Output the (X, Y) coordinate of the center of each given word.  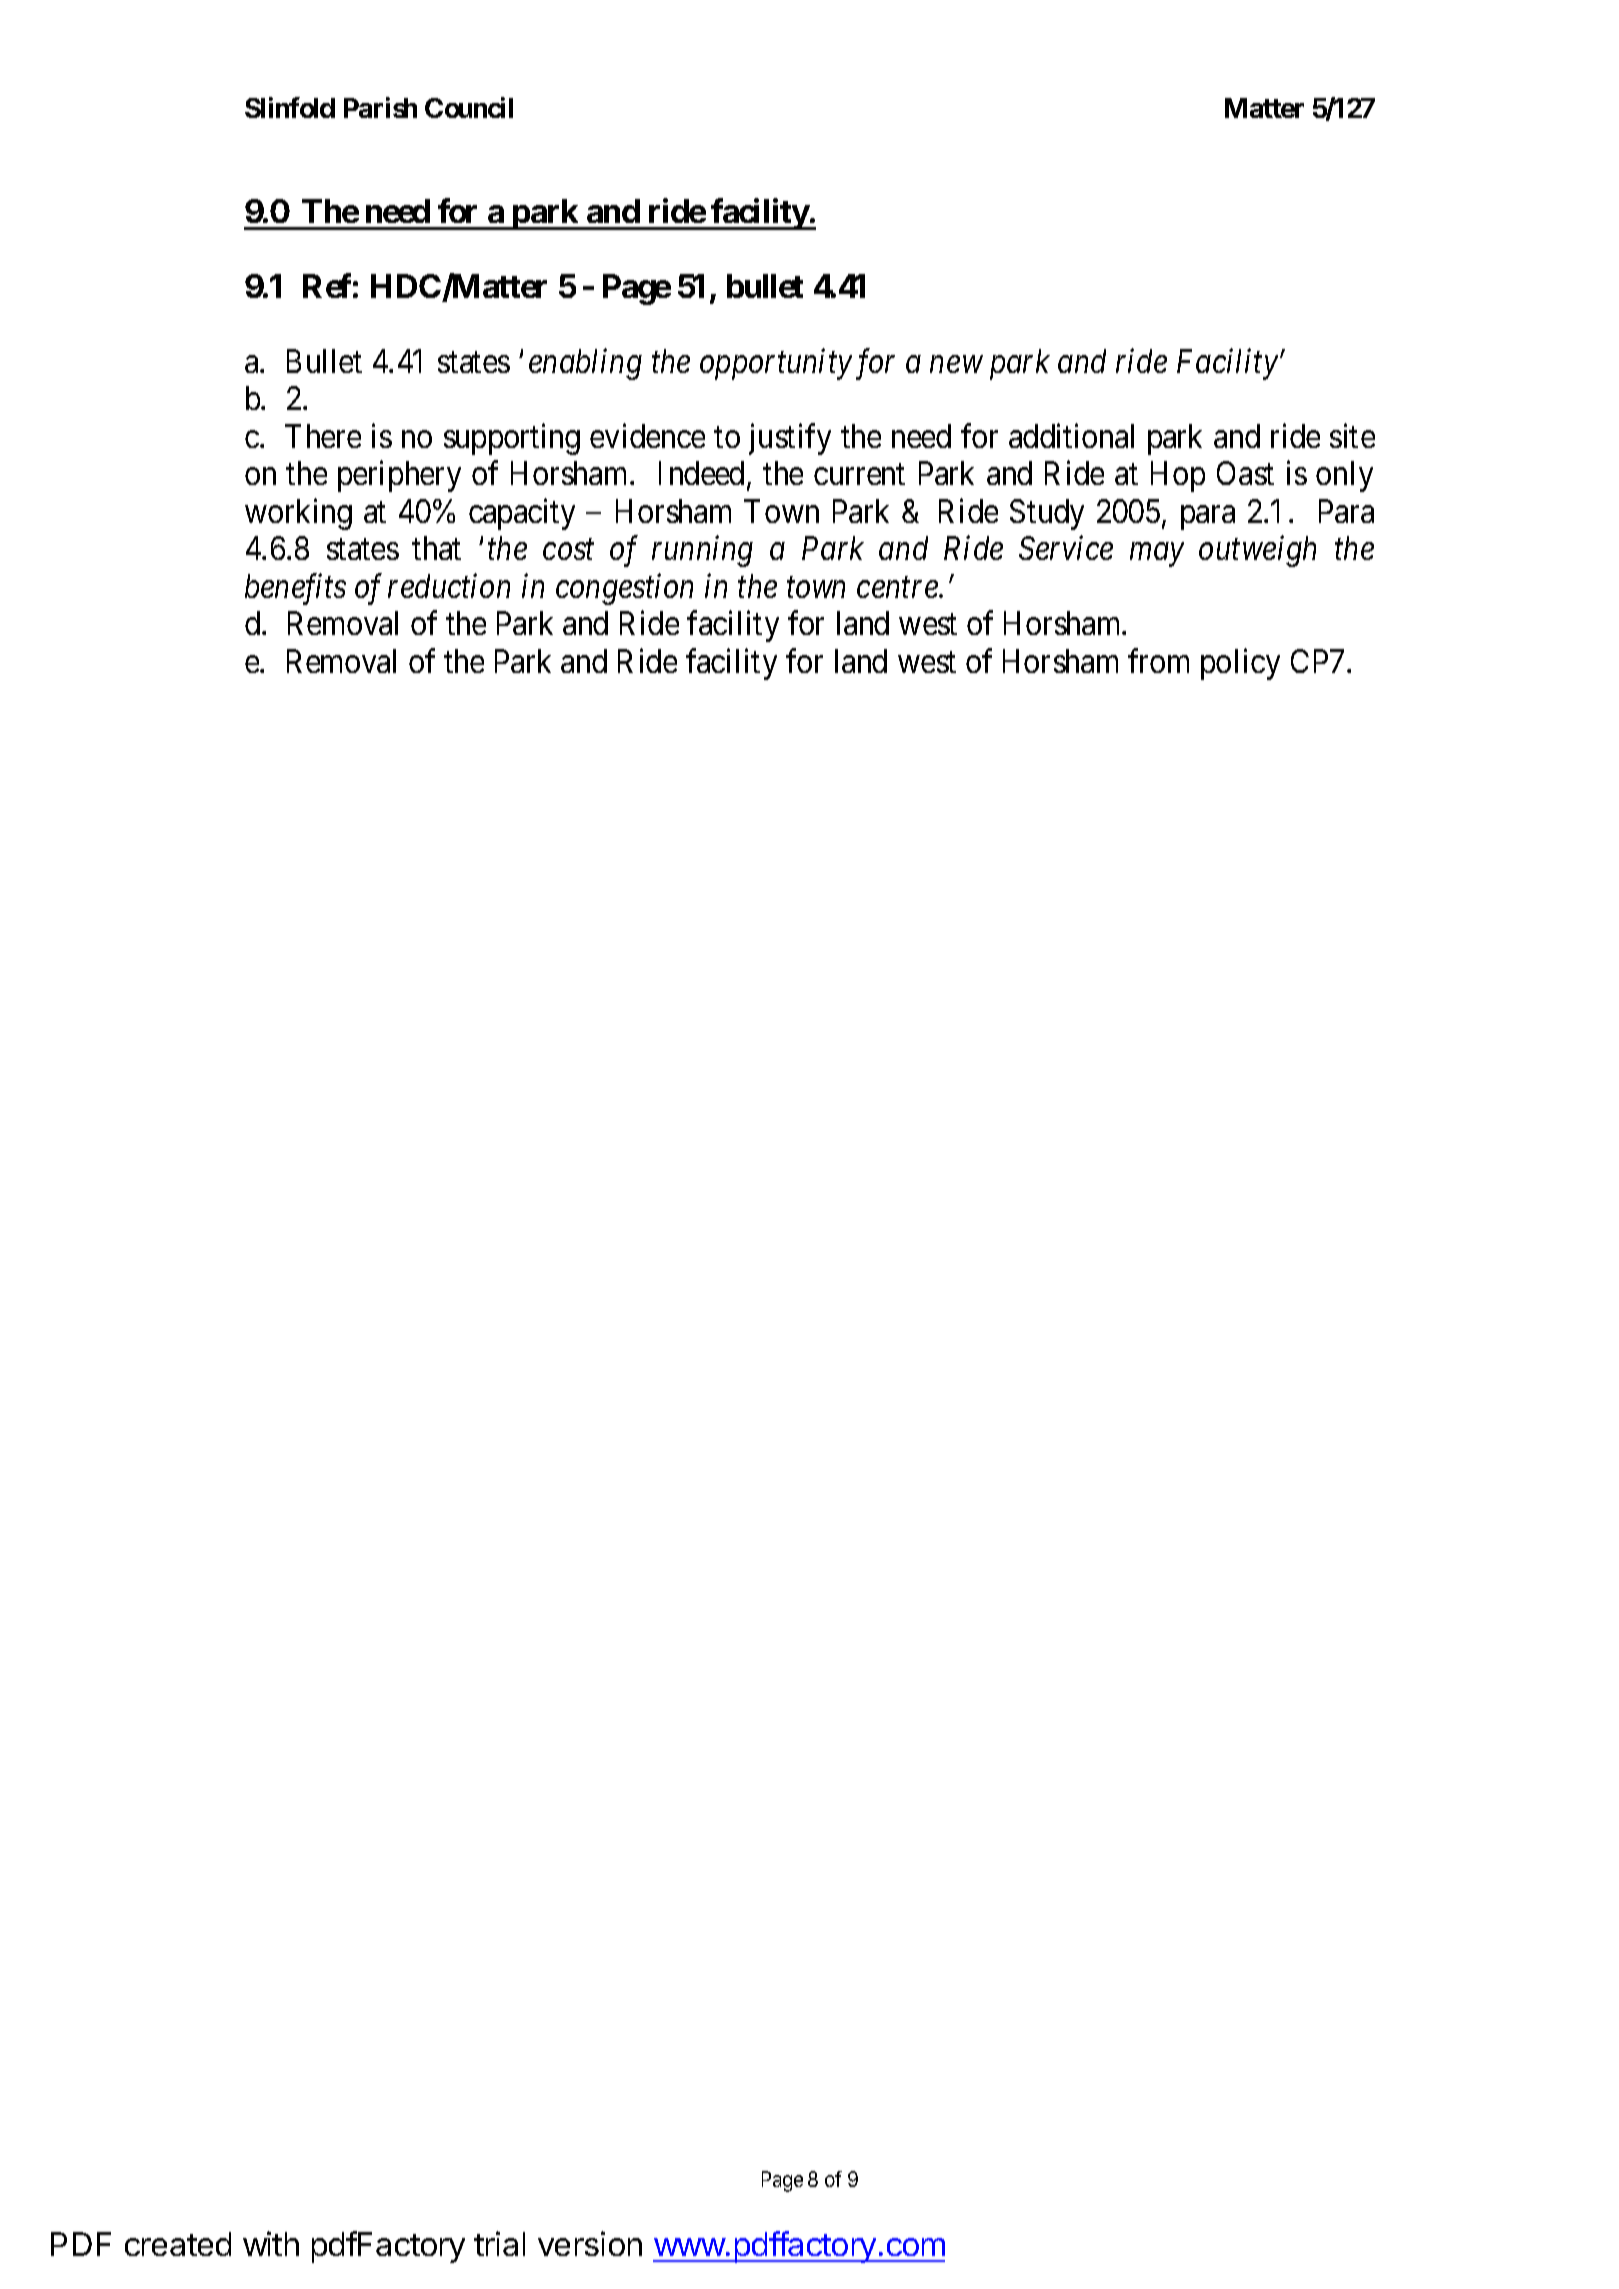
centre (898, 588)
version (590, 2243)
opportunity (776, 364)
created (178, 2244)
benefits (295, 589)
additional (1071, 435)
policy (1240, 664)
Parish (380, 108)
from (1158, 661)
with (271, 2243)
